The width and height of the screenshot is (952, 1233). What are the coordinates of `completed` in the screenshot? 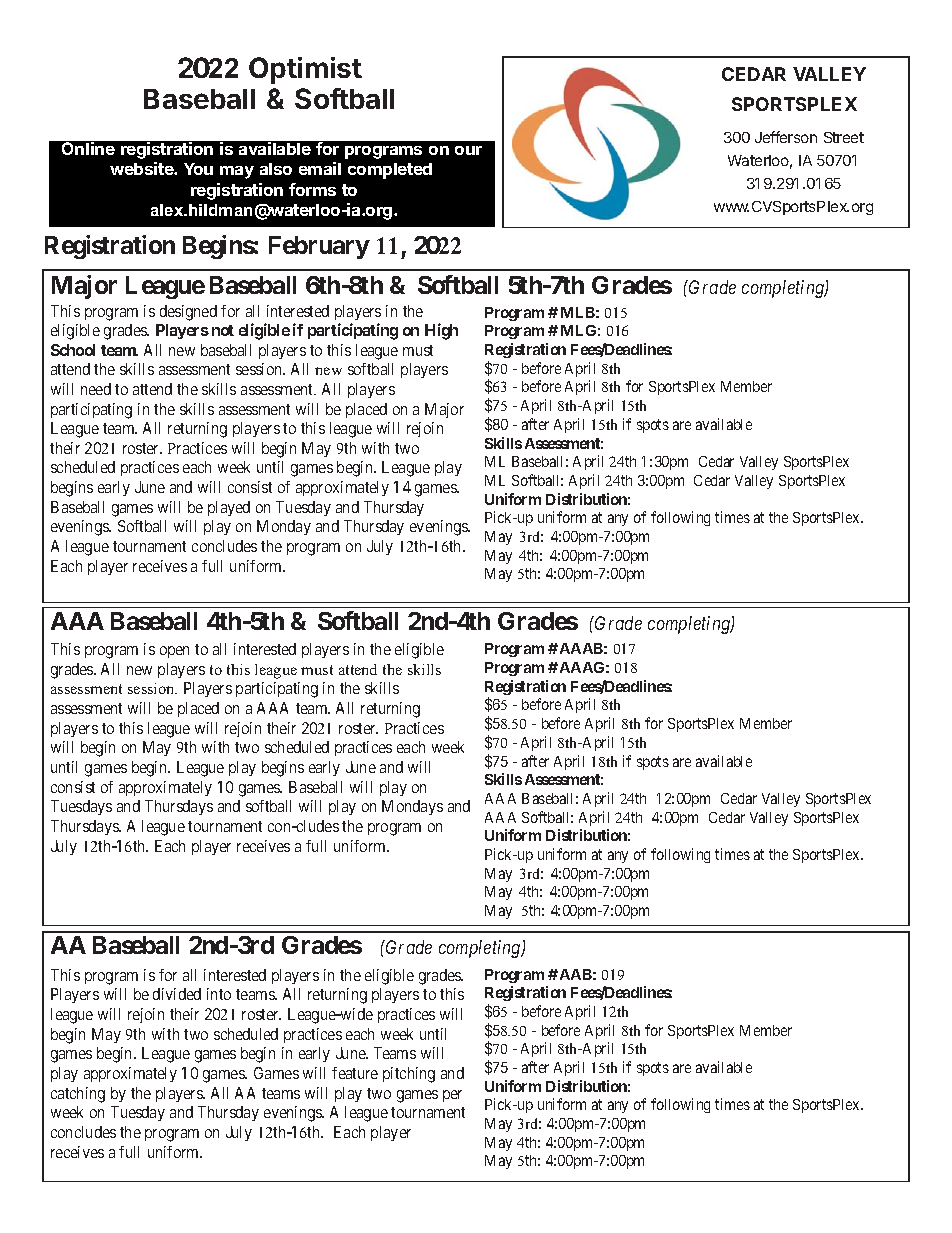 It's located at (390, 171).
